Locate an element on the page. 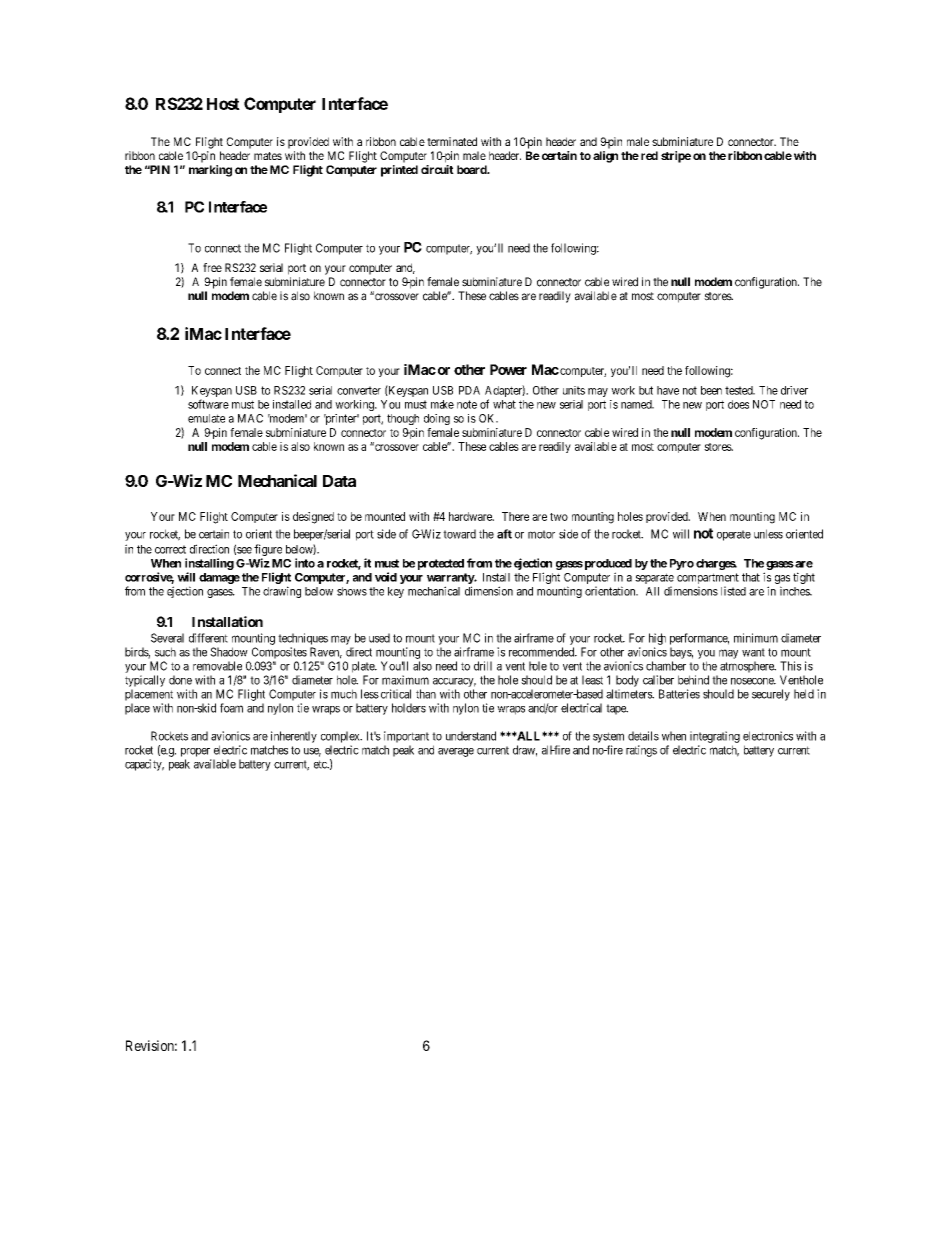  free is located at coordinates (212, 267).
